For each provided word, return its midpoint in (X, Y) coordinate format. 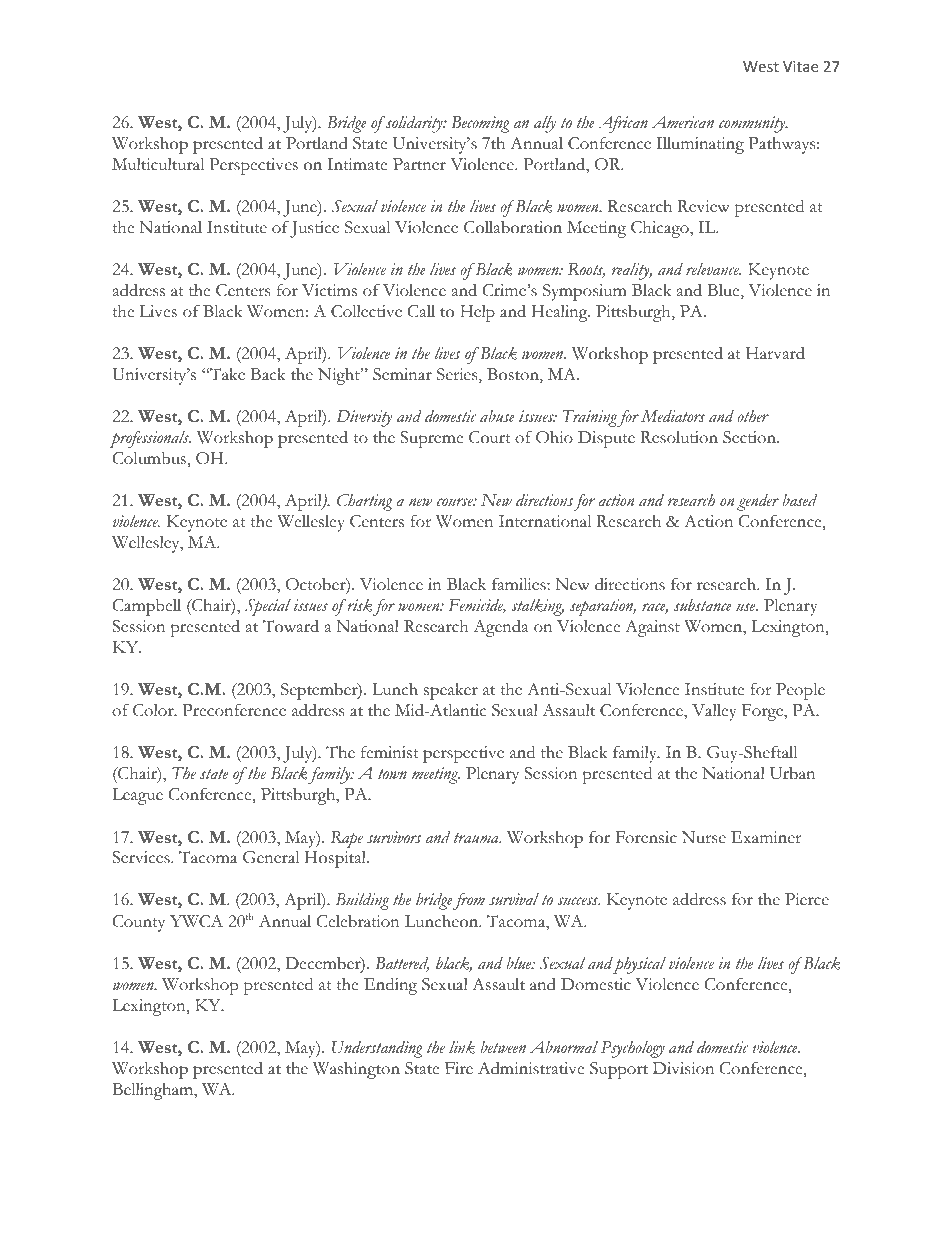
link (462, 1047)
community (753, 124)
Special (268, 607)
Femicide (477, 606)
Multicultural (158, 164)
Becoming (480, 124)
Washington (356, 1070)
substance (703, 605)
